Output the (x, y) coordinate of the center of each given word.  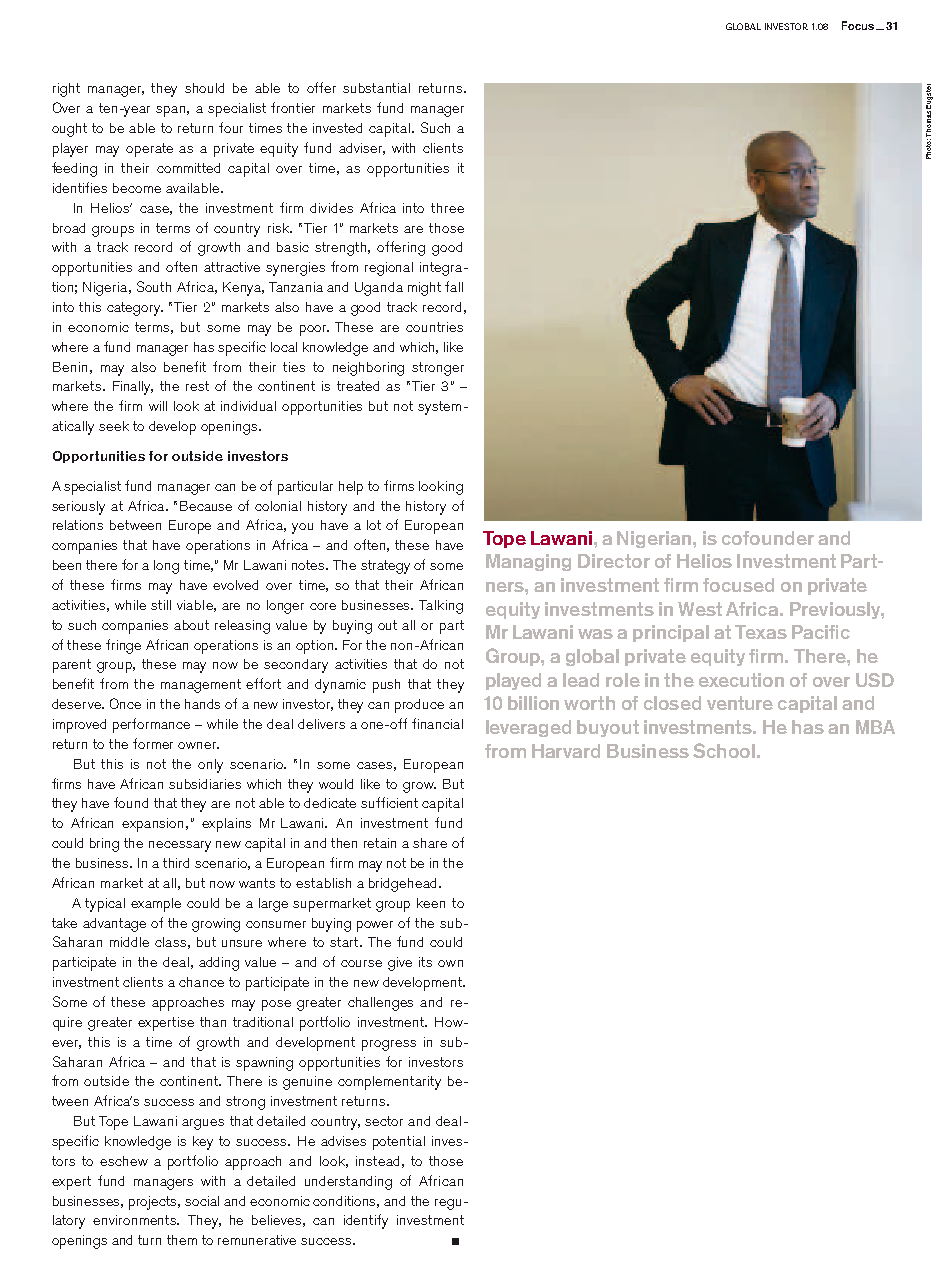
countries (434, 327)
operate (149, 150)
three (447, 208)
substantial (376, 88)
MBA (875, 727)
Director (614, 561)
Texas (761, 632)
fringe (123, 646)
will (158, 406)
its (425, 962)
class (170, 942)
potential (399, 1143)
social (202, 1201)
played (513, 681)
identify (366, 1221)
